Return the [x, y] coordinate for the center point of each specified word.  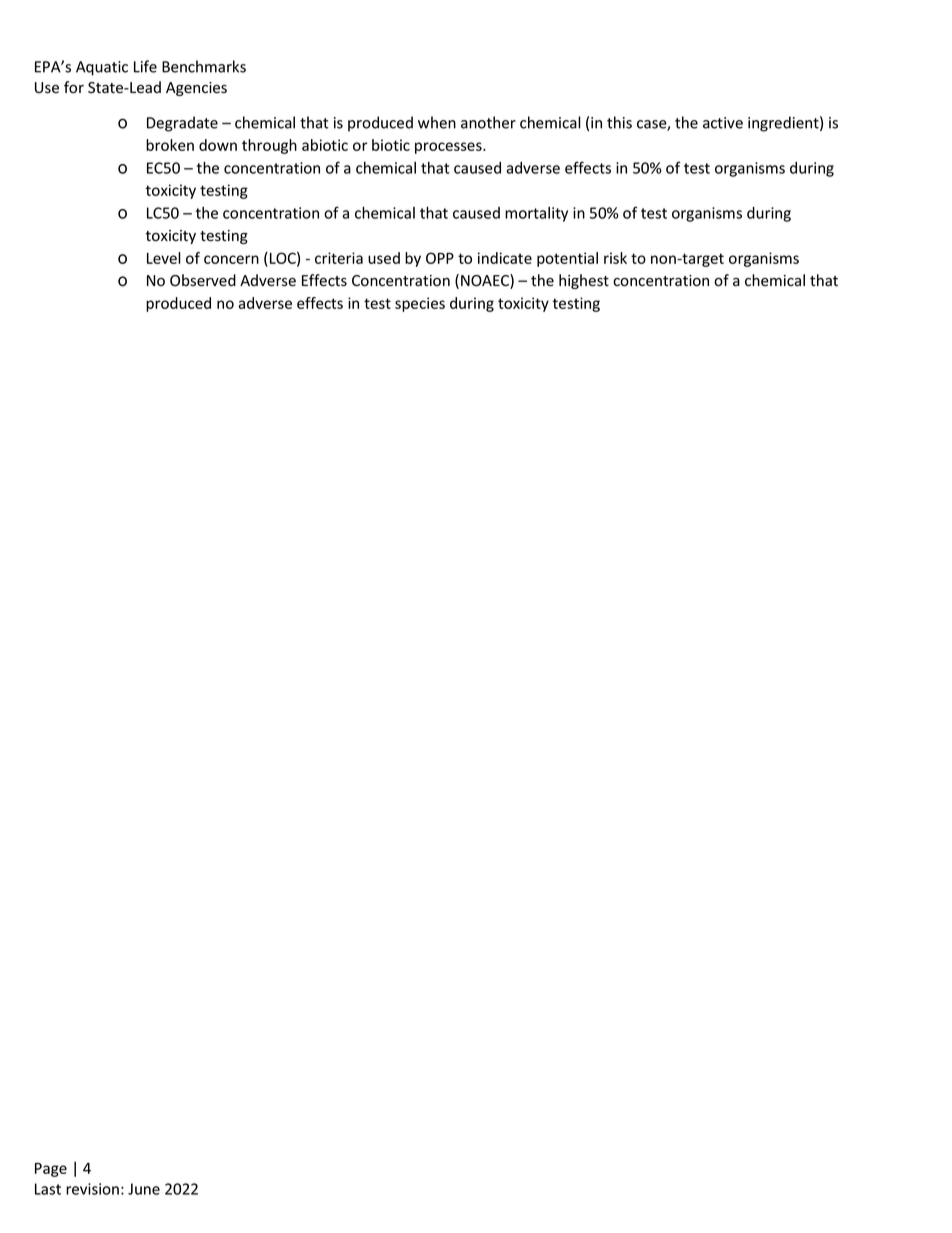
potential [567, 259]
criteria [339, 258]
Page [51, 1170]
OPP [440, 258]
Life [145, 66]
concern [231, 259]
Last [48, 1189]
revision [92, 1189]
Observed [203, 280]
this [619, 122]
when [437, 122]
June [144, 1189]
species [420, 304]
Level [164, 258]
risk [615, 258]
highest [584, 281]
